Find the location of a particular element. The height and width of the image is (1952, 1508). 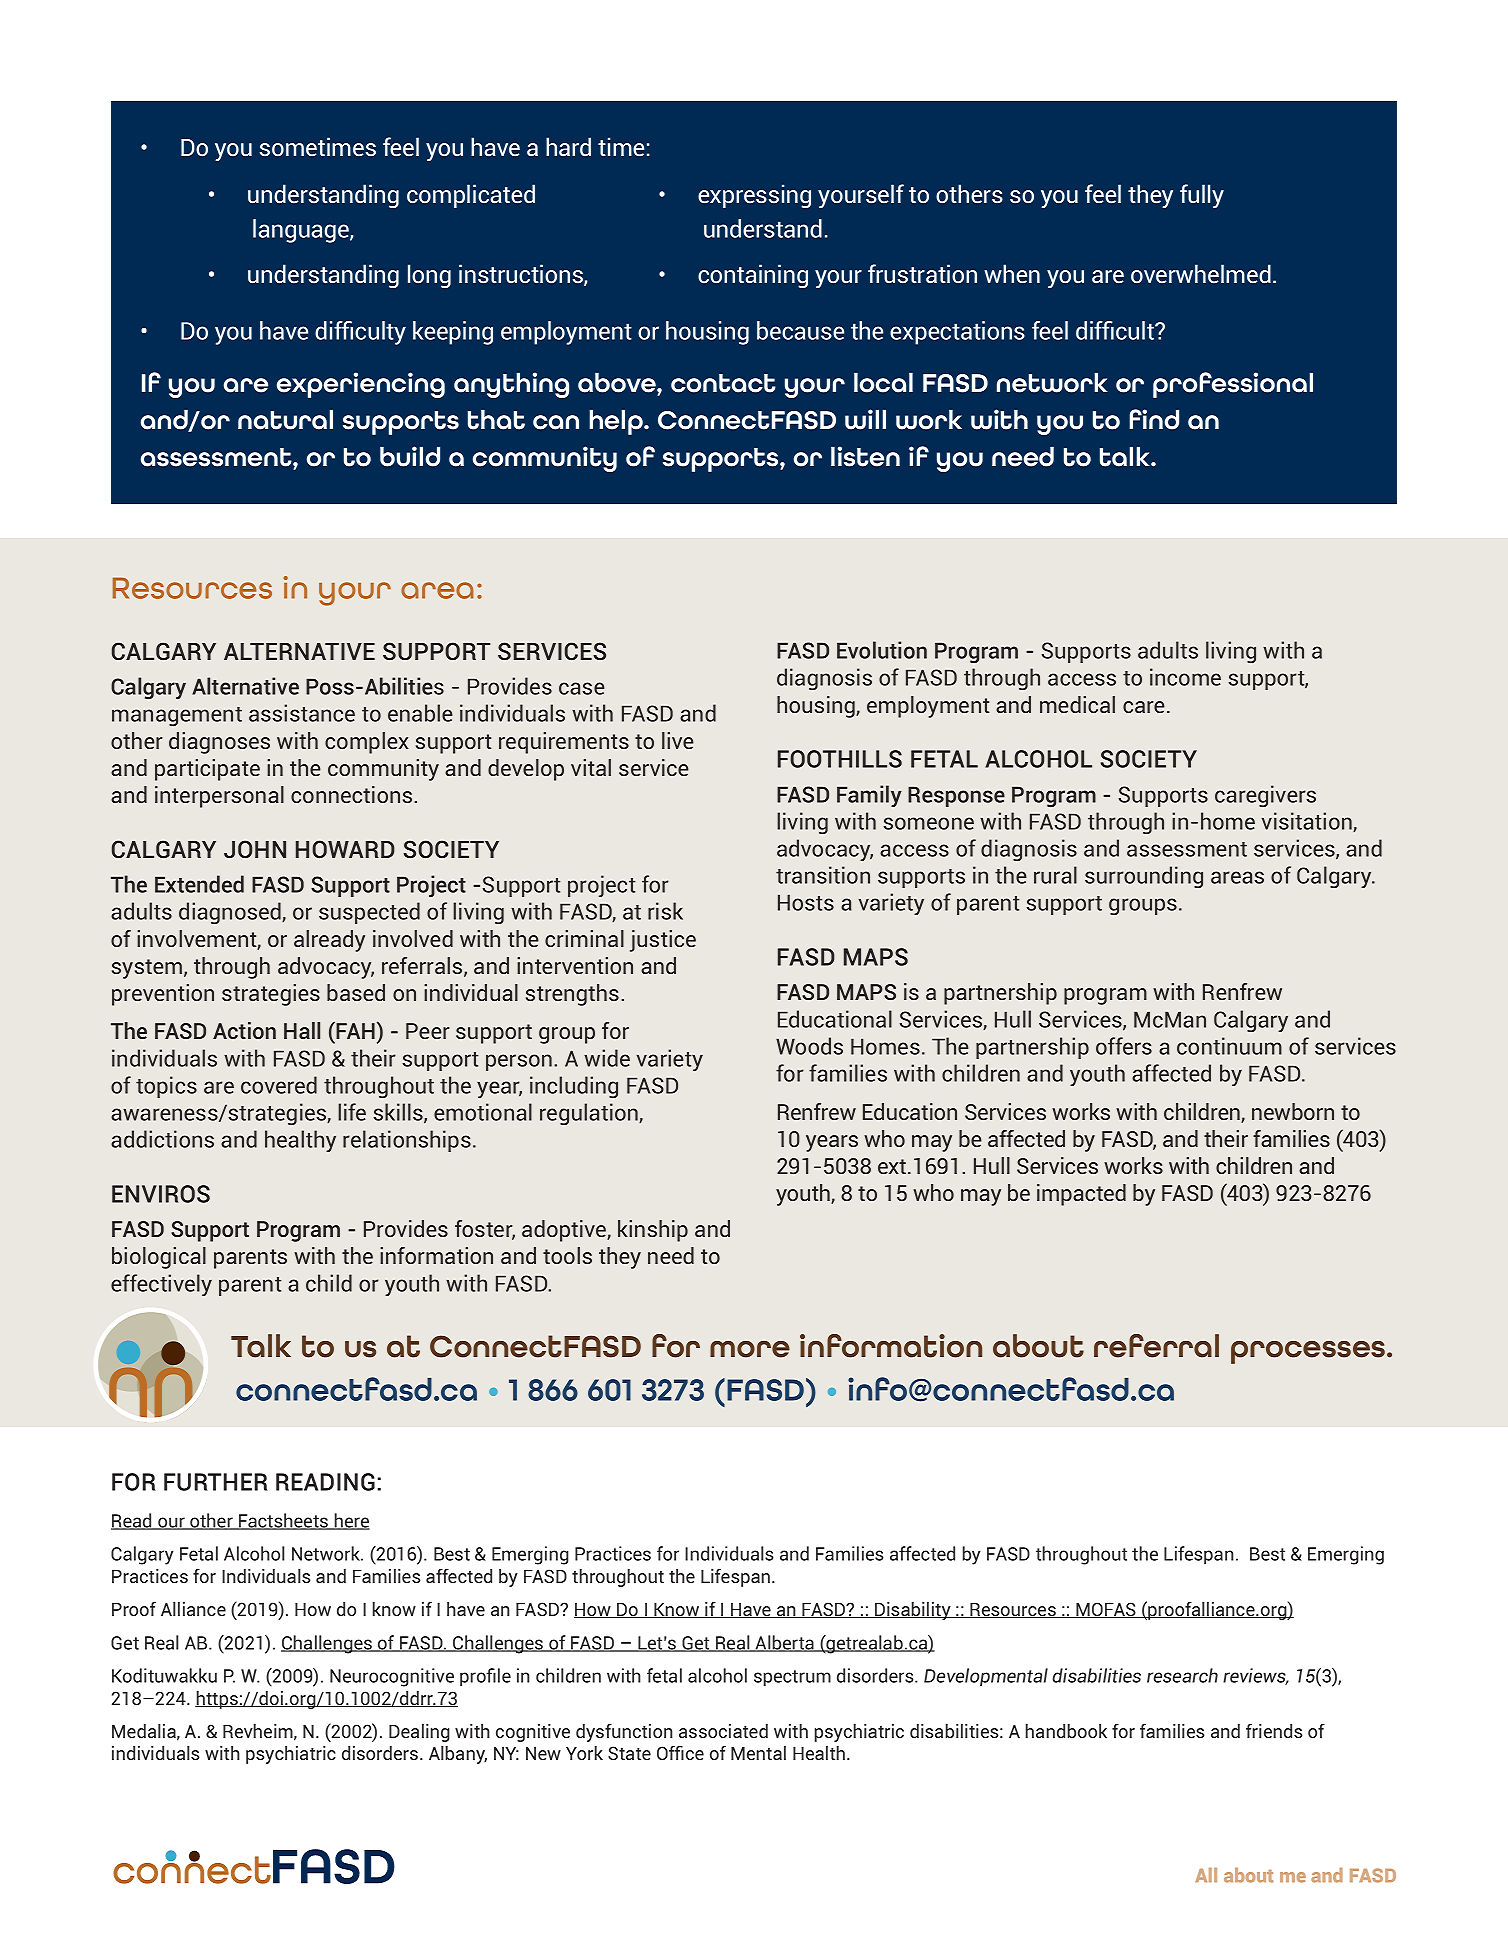

research is located at coordinates (1182, 1675).
